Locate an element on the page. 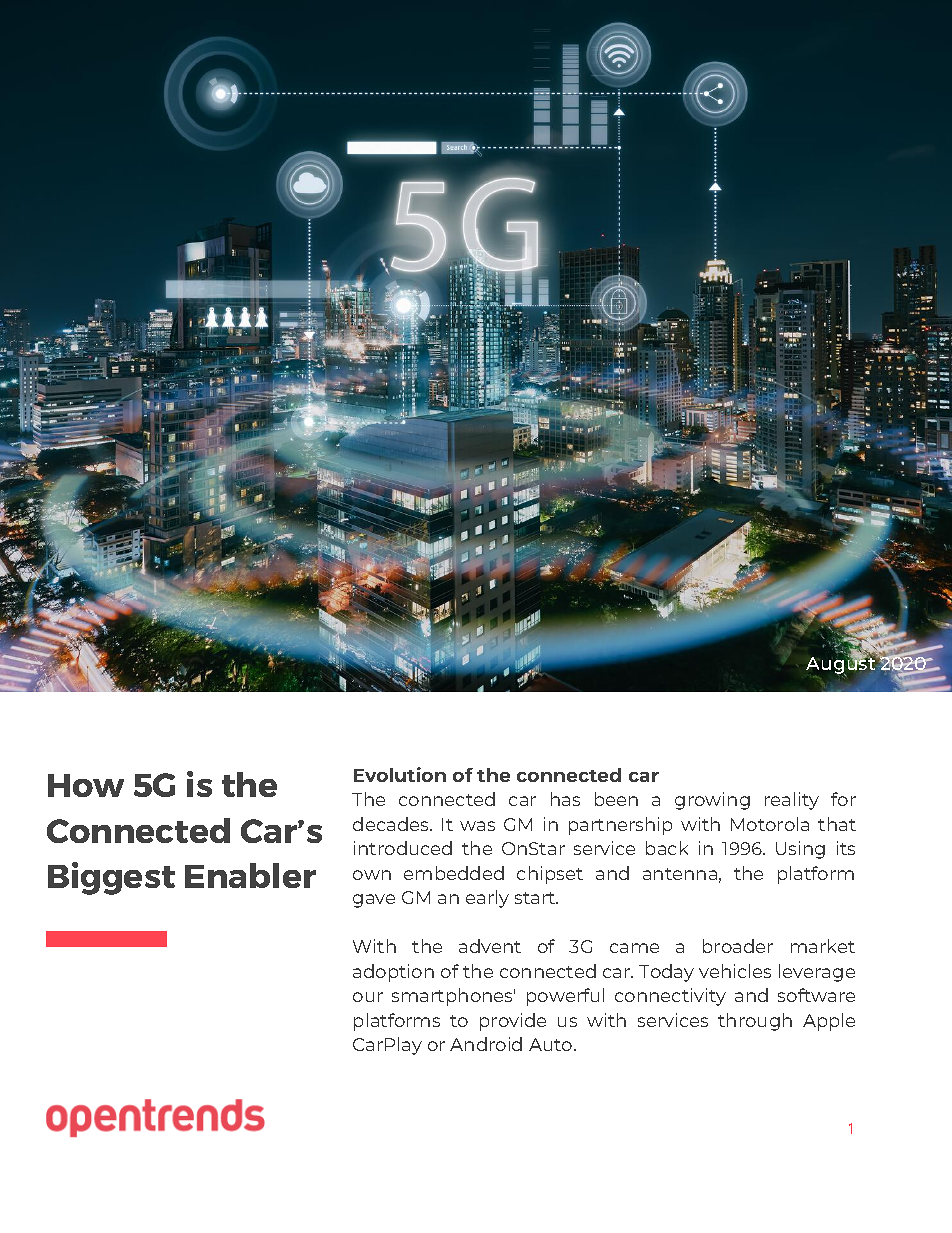 Image resolution: width=952 pixels, height=1233 pixels. reality is located at coordinates (792, 801).
